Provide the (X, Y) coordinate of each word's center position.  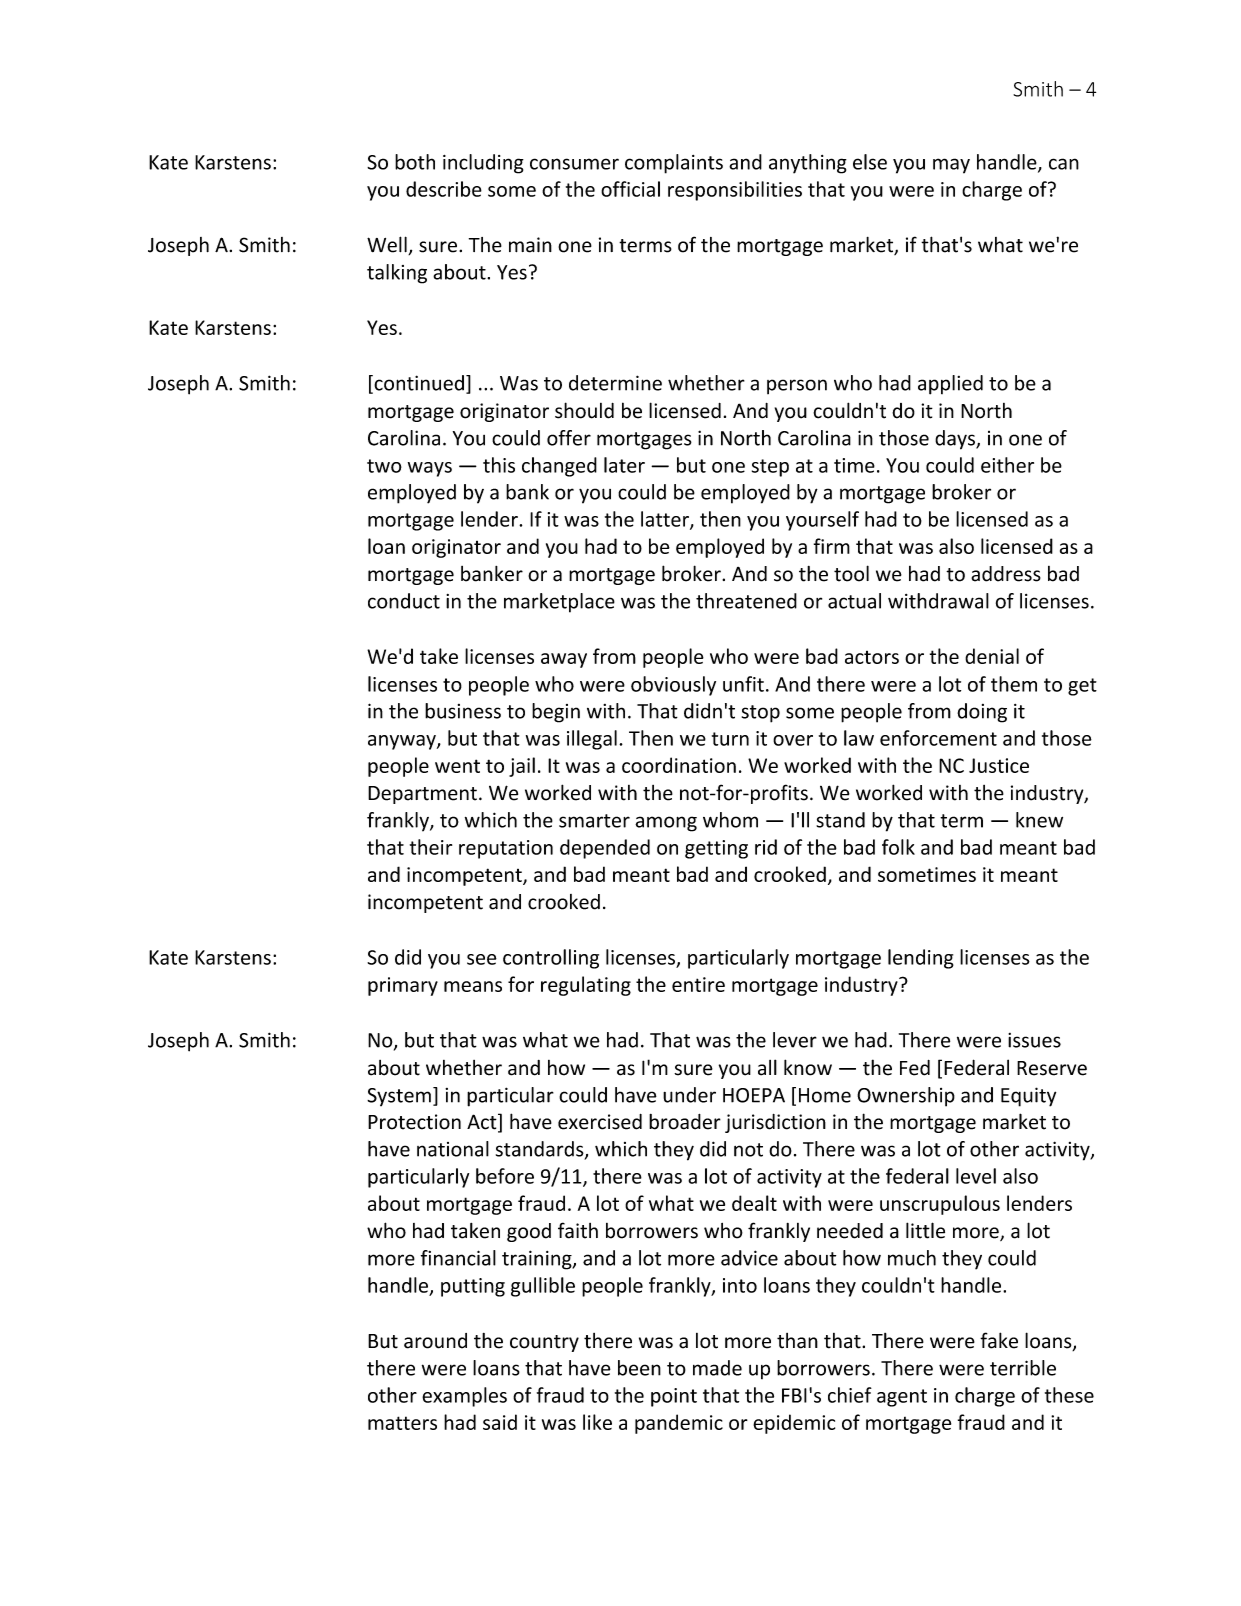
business (463, 711)
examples (464, 1397)
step (770, 468)
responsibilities (735, 191)
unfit (743, 684)
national (453, 1149)
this (499, 465)
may (951, 166)
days (956, 440)
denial (992, 656)
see (482, 959)
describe (444, 189)
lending (921, 959)
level (976, 1176)
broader (685, 1122)
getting (716, 849)
